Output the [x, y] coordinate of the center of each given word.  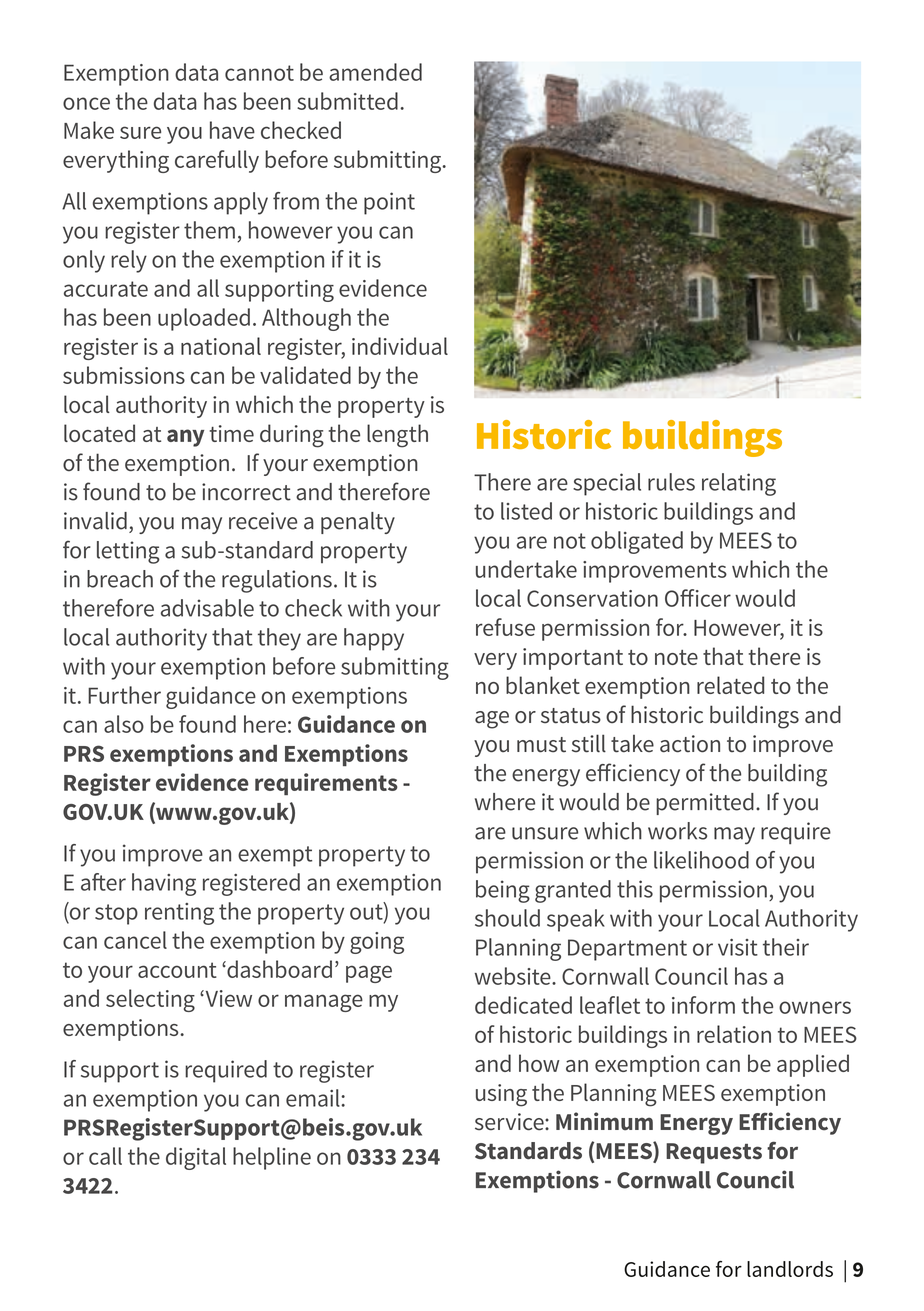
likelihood [701, 860]
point [389, 203]
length [397, 436]
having [164, 884]
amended [375, 72]
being [503, 891]
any [185, 438]
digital [196, 1158]
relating [739, 484]
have [232, 130]
